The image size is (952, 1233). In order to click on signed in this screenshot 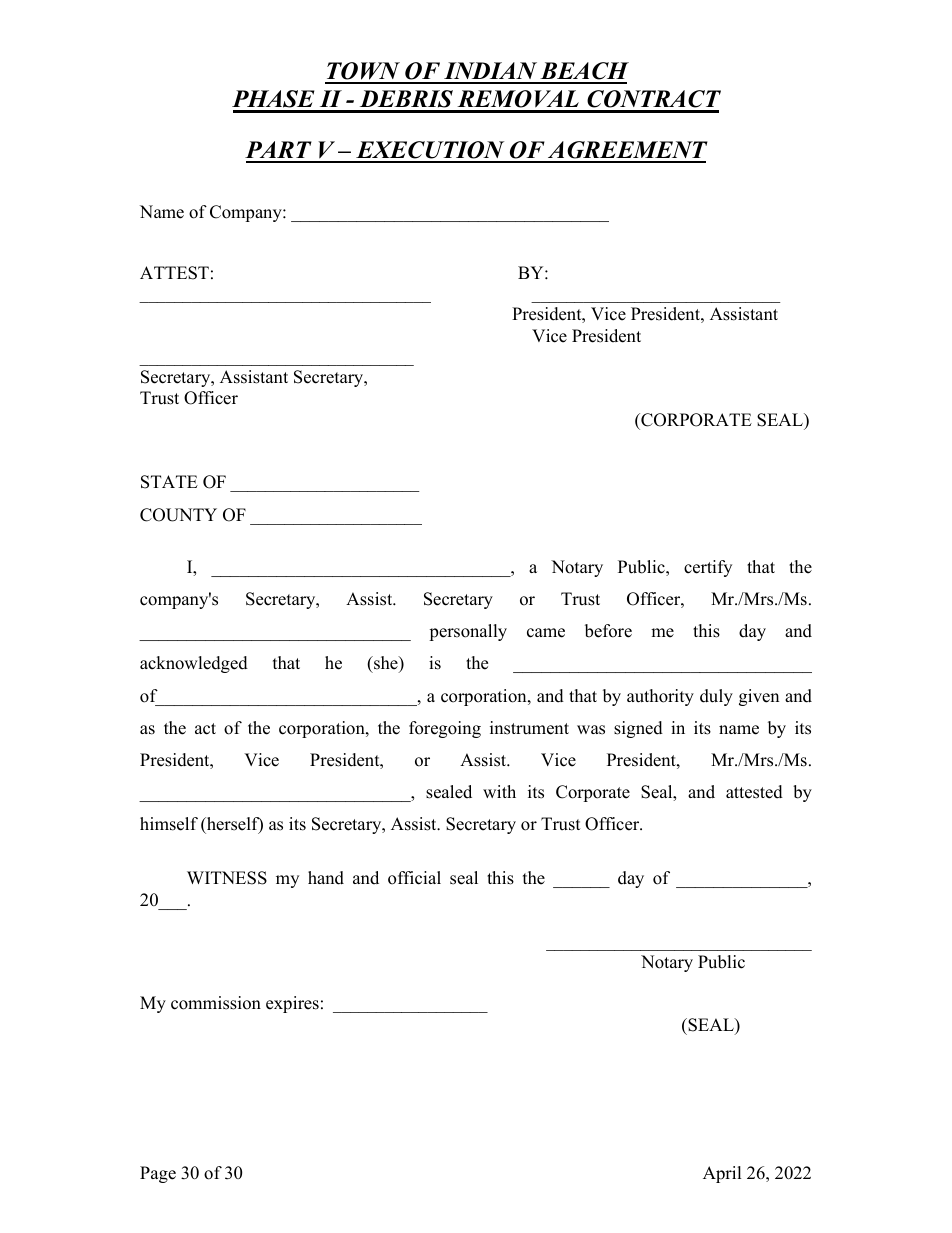, I will do `click(638, 729)`.
